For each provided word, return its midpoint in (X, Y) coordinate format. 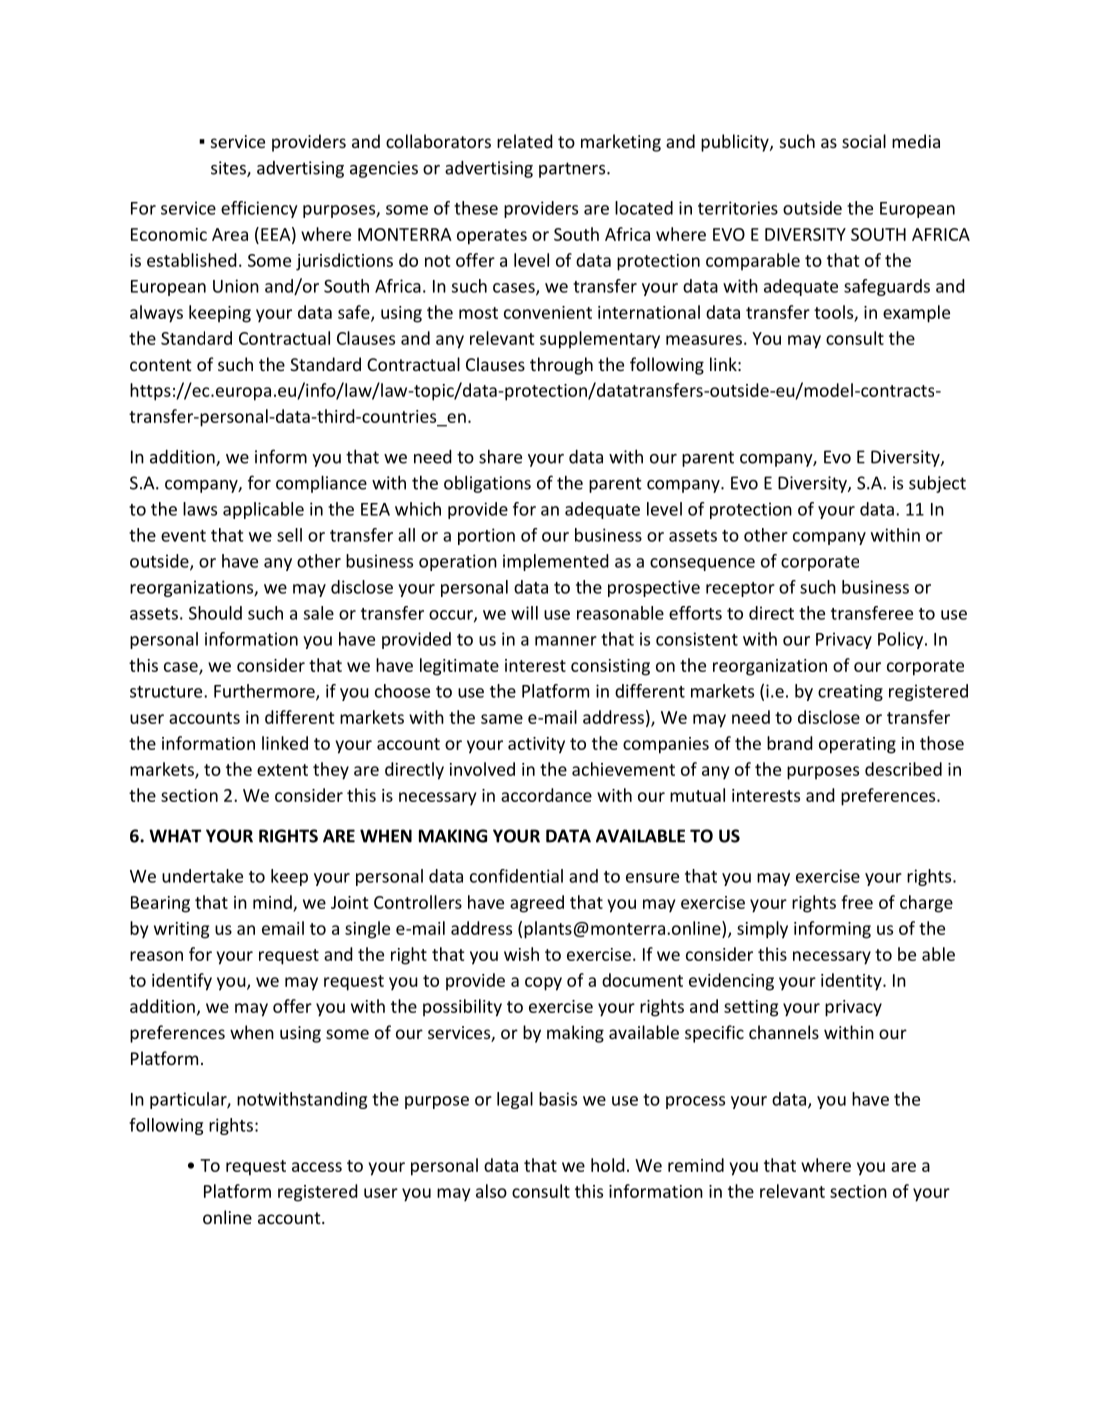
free (857, 902)
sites (229, 169)
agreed (537, 904)
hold (608, 1165)
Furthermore (265, 692)
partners (573, 170)
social (864, 141)
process (695, 1102)
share (500, 456)
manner (566, 641)
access (317, 1167)
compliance (321, 484)
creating (850, 692)
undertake (202, 876)
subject (937, 484)
